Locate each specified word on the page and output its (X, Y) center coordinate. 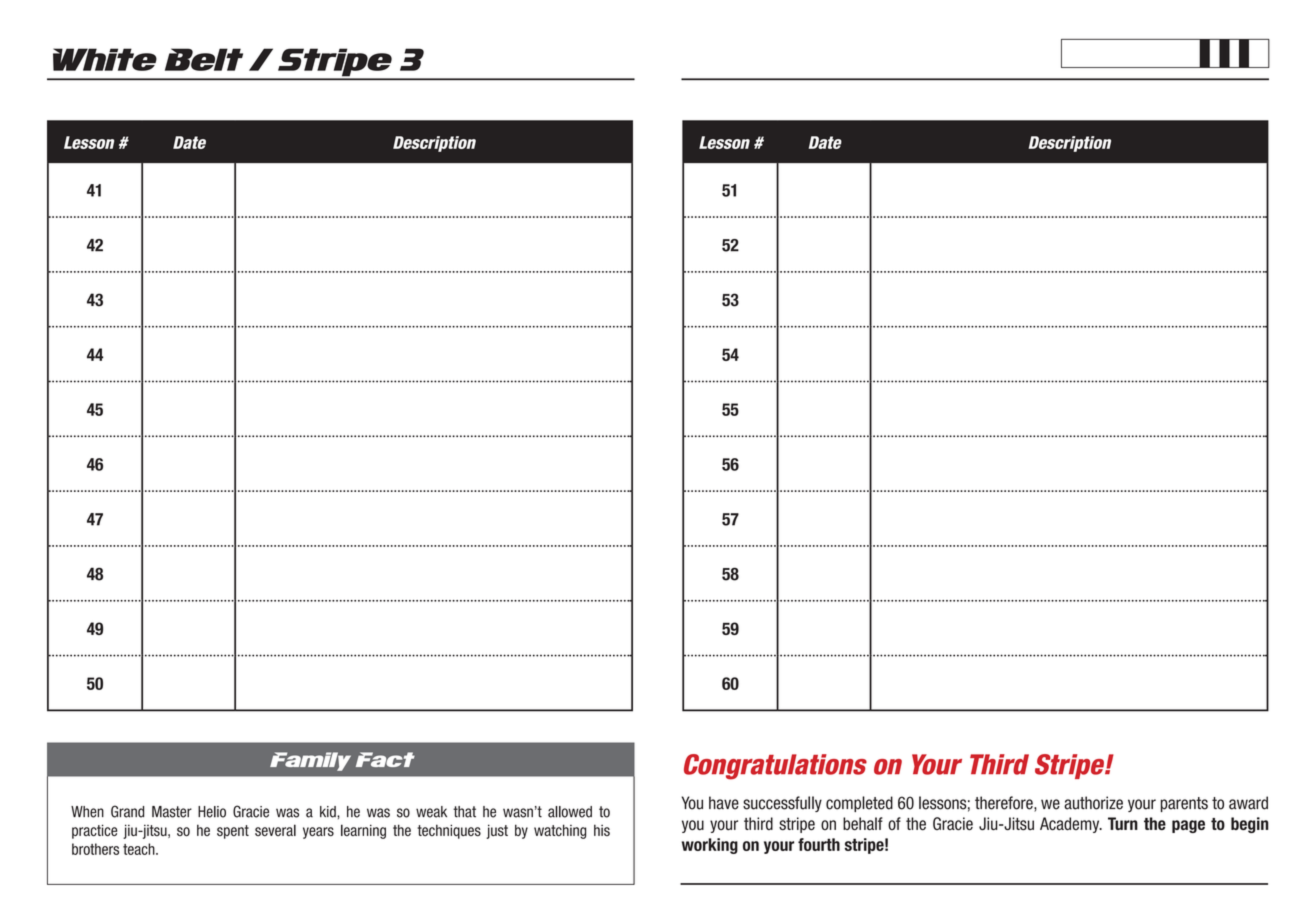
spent (233, 832)
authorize (1093, 803)
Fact (385, 759)
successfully (782, 804)
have (724, 803)
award (1248, 803)
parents (1184, 804)
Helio (212, 812)
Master (172, 812)
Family (310, 761)
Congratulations (775, 767)
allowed (570, 812)
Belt (204, 59)
